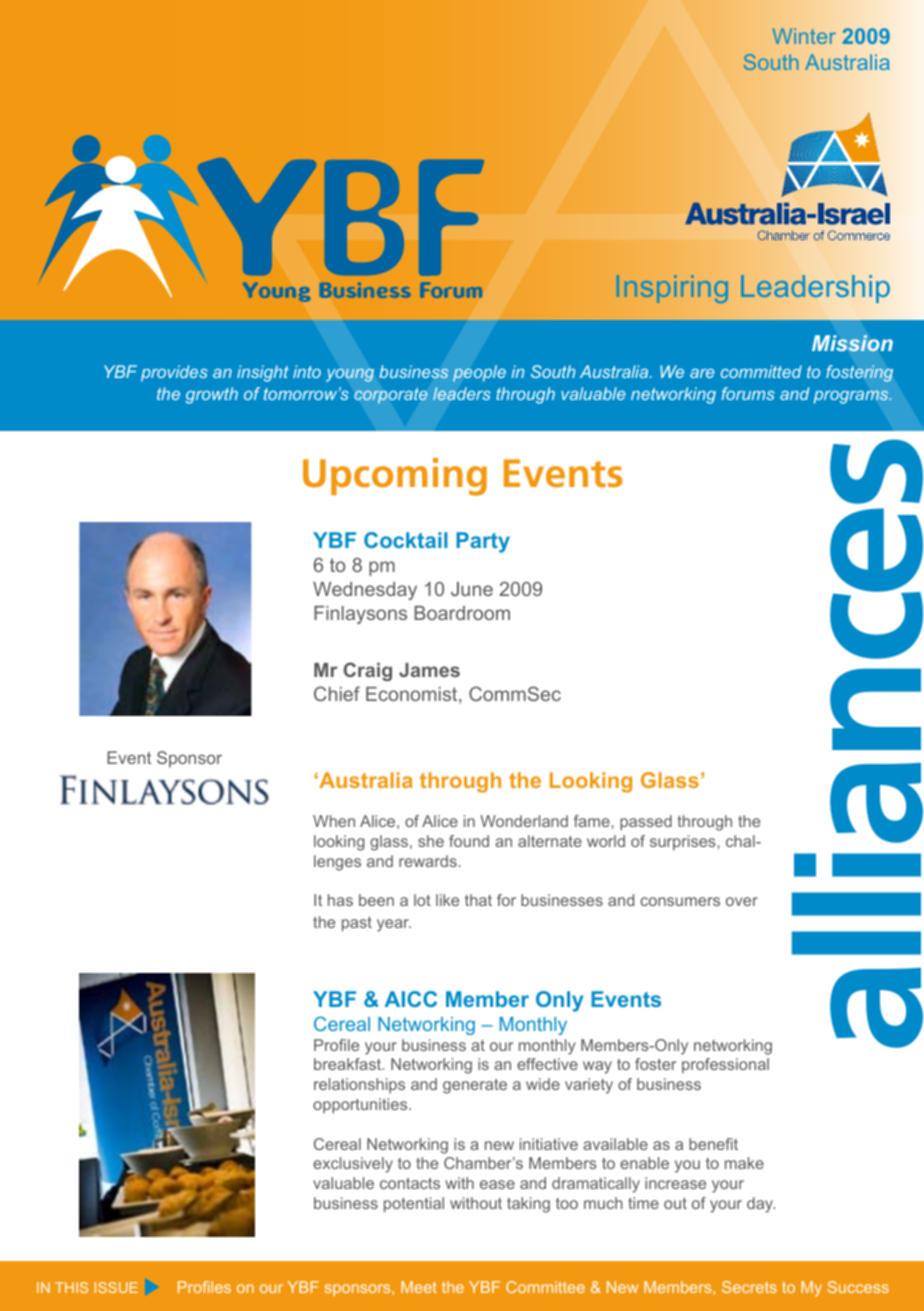  Describe the element at coordinates (116, 1287) in the screenshot. I see `ISSUE` at that location.
